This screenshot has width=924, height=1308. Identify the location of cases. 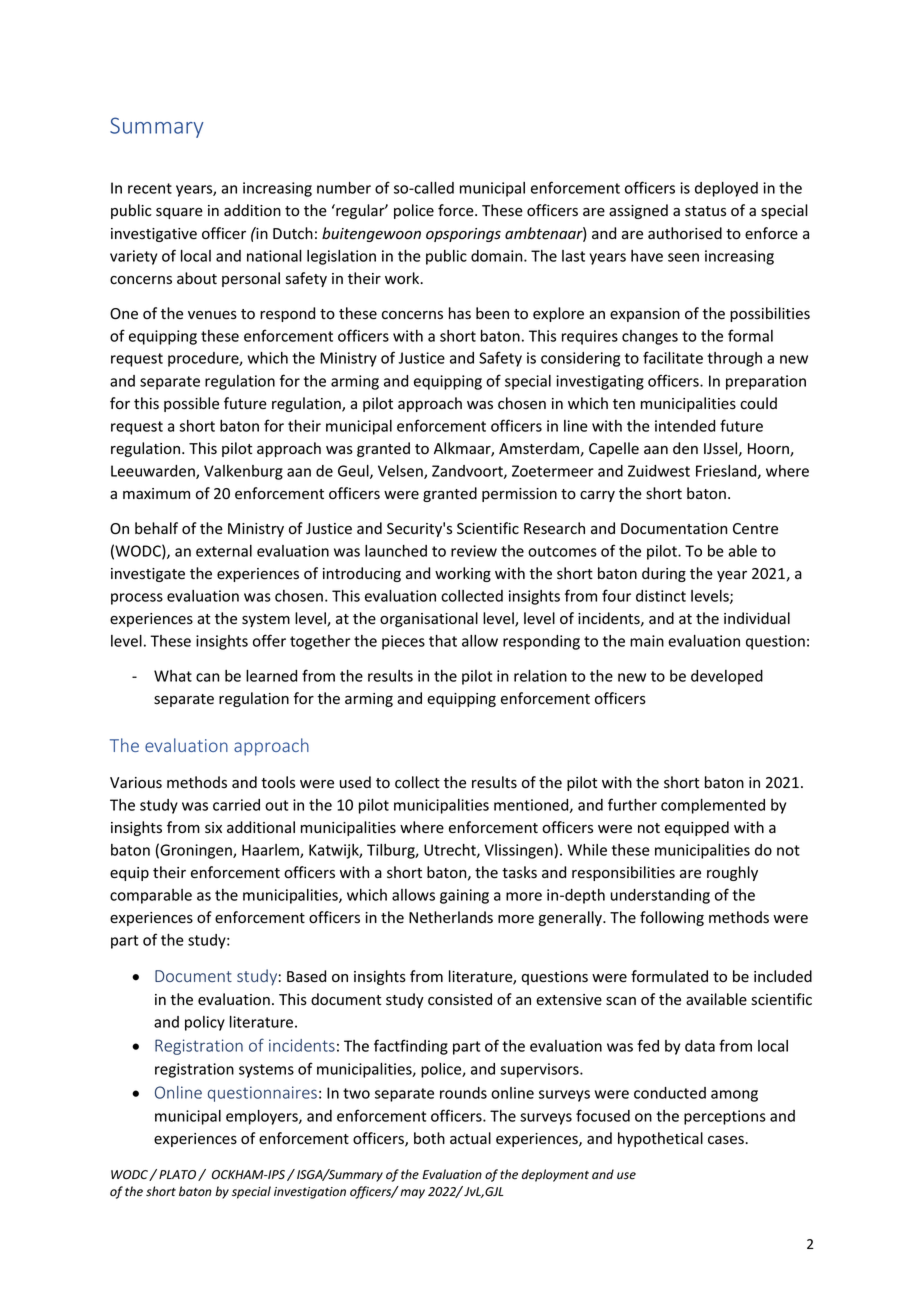
(727, 1140).
